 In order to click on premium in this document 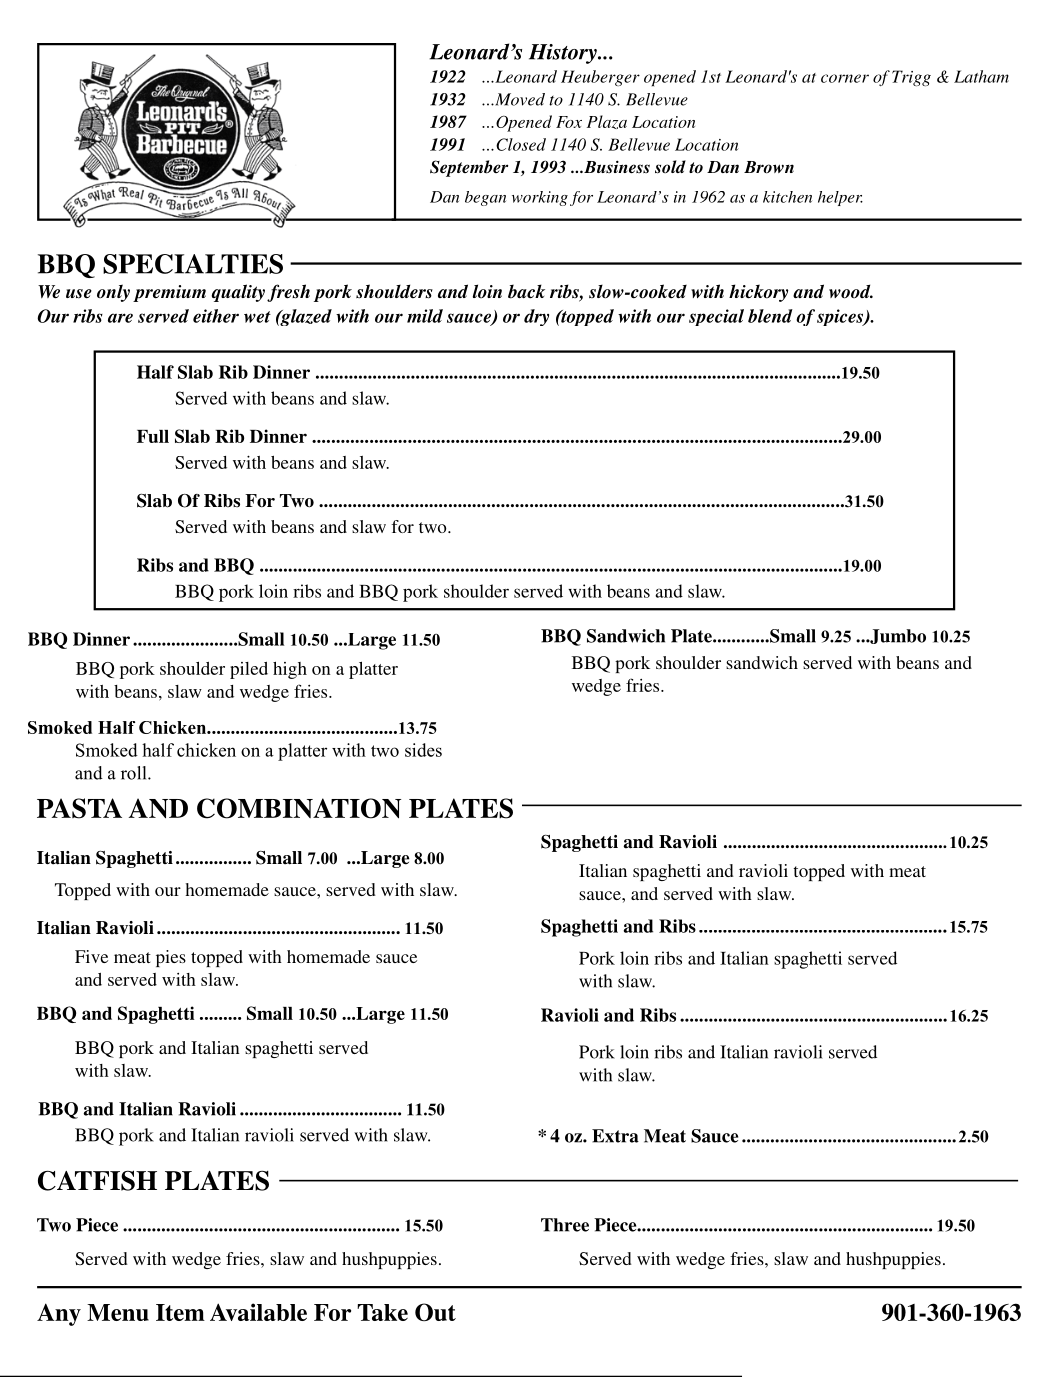, I will do `click(169, 293)`.
